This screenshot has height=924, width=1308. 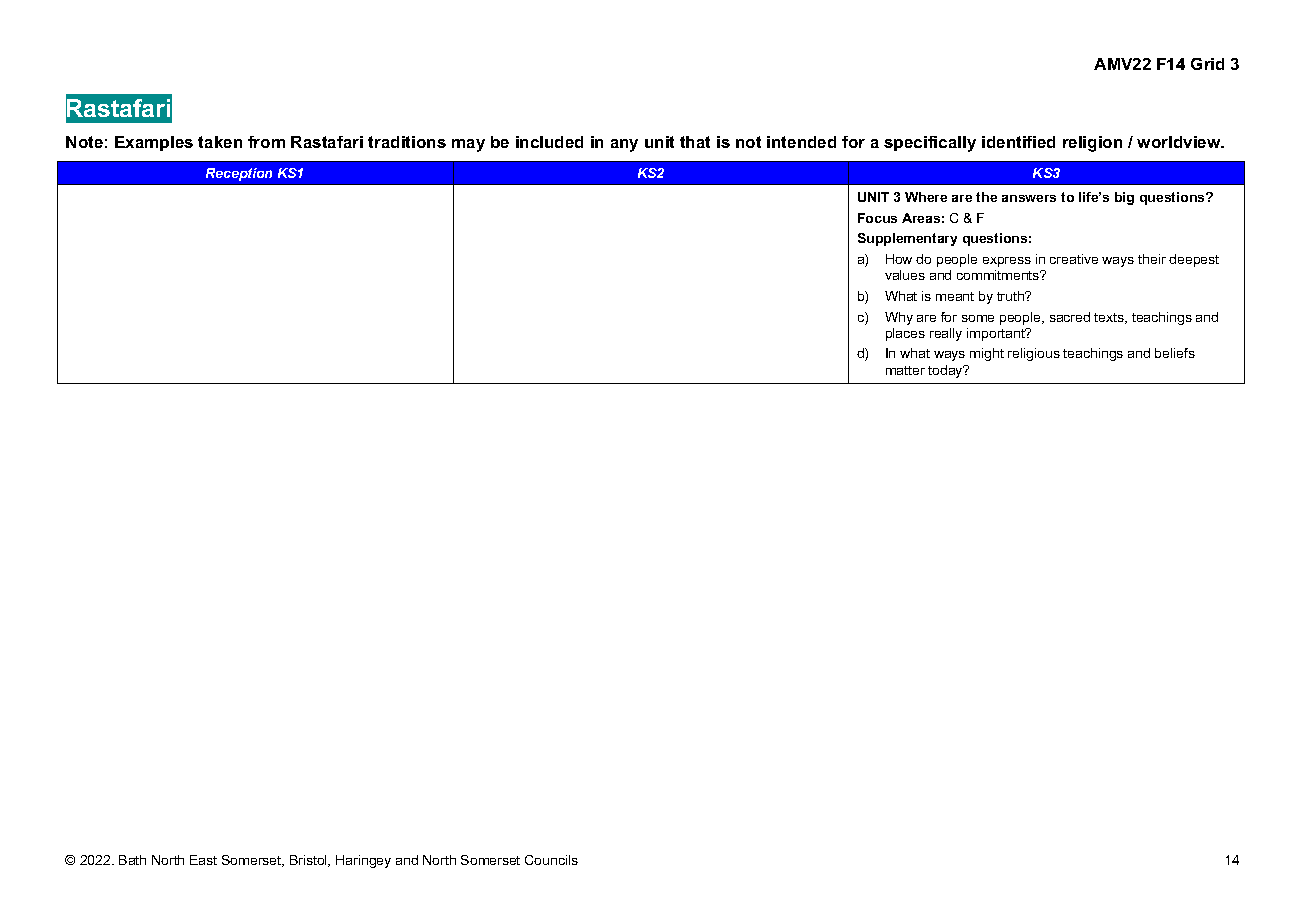 I want to click on Bath, so click(x=132, y=860).
